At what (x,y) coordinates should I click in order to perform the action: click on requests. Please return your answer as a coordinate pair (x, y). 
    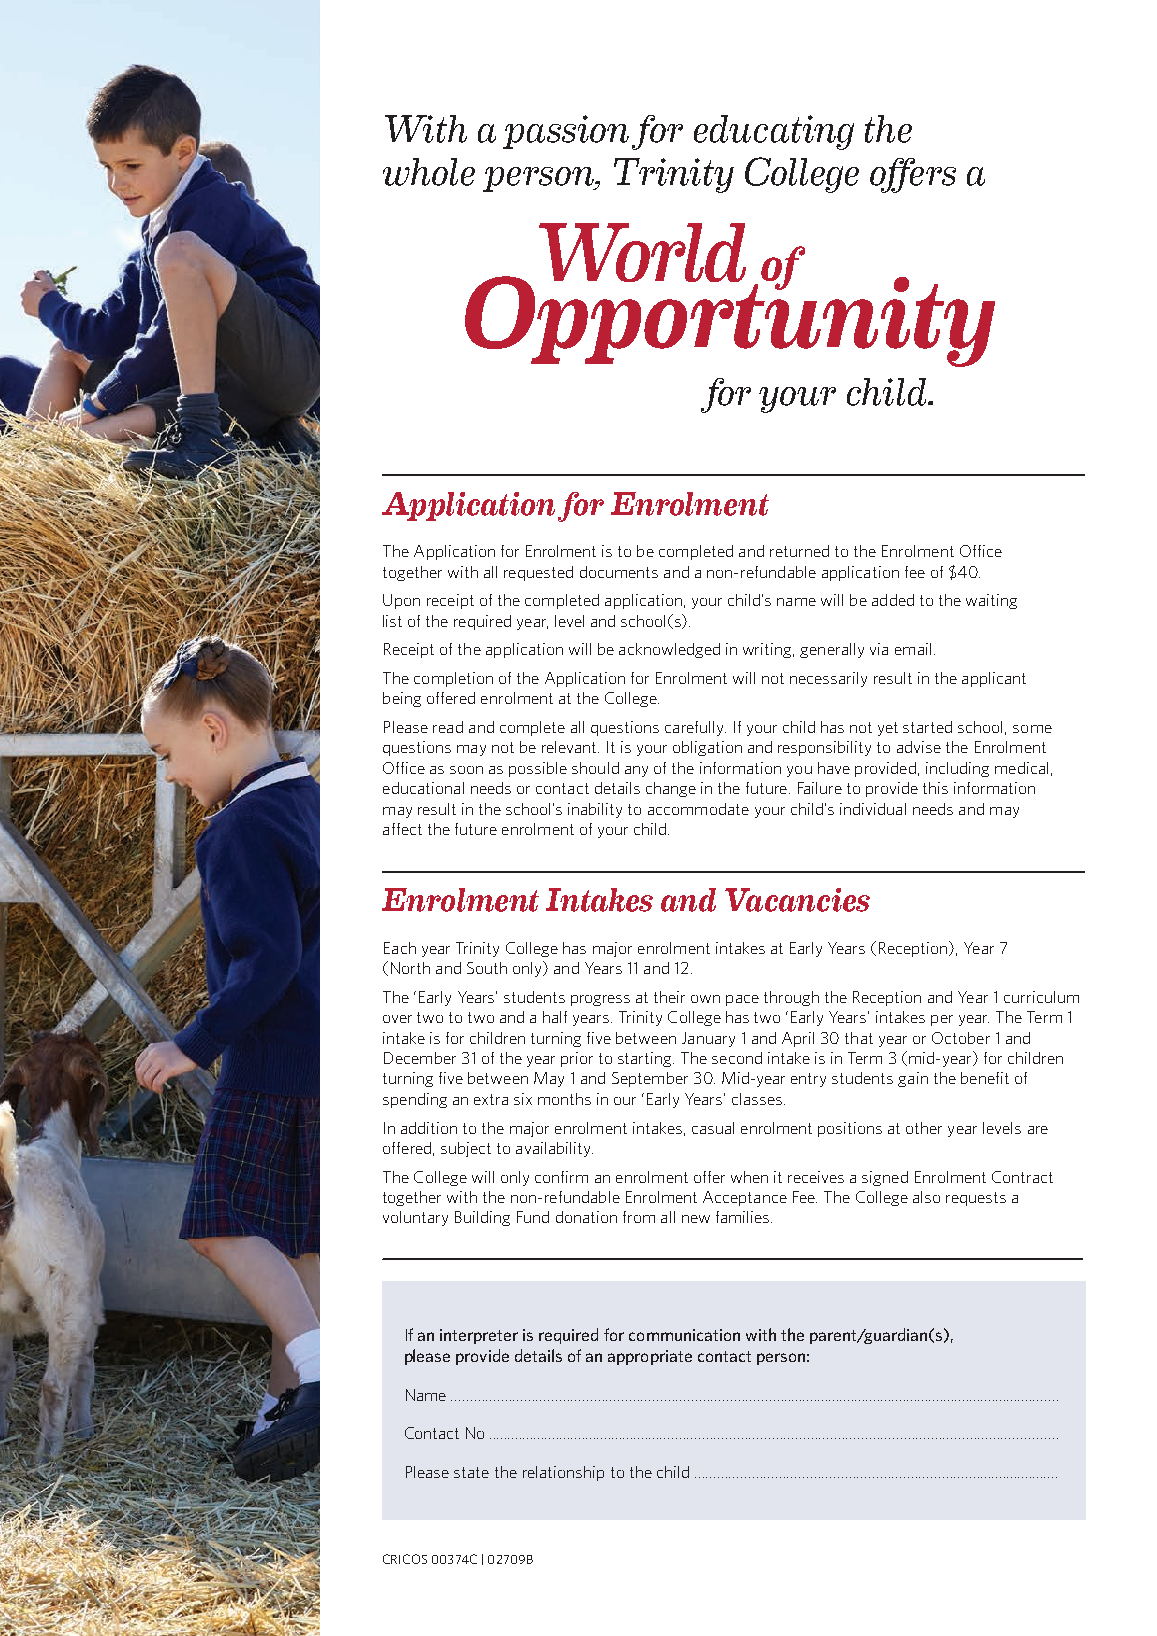
    Looking at the image, I should click on (976, 1199).
